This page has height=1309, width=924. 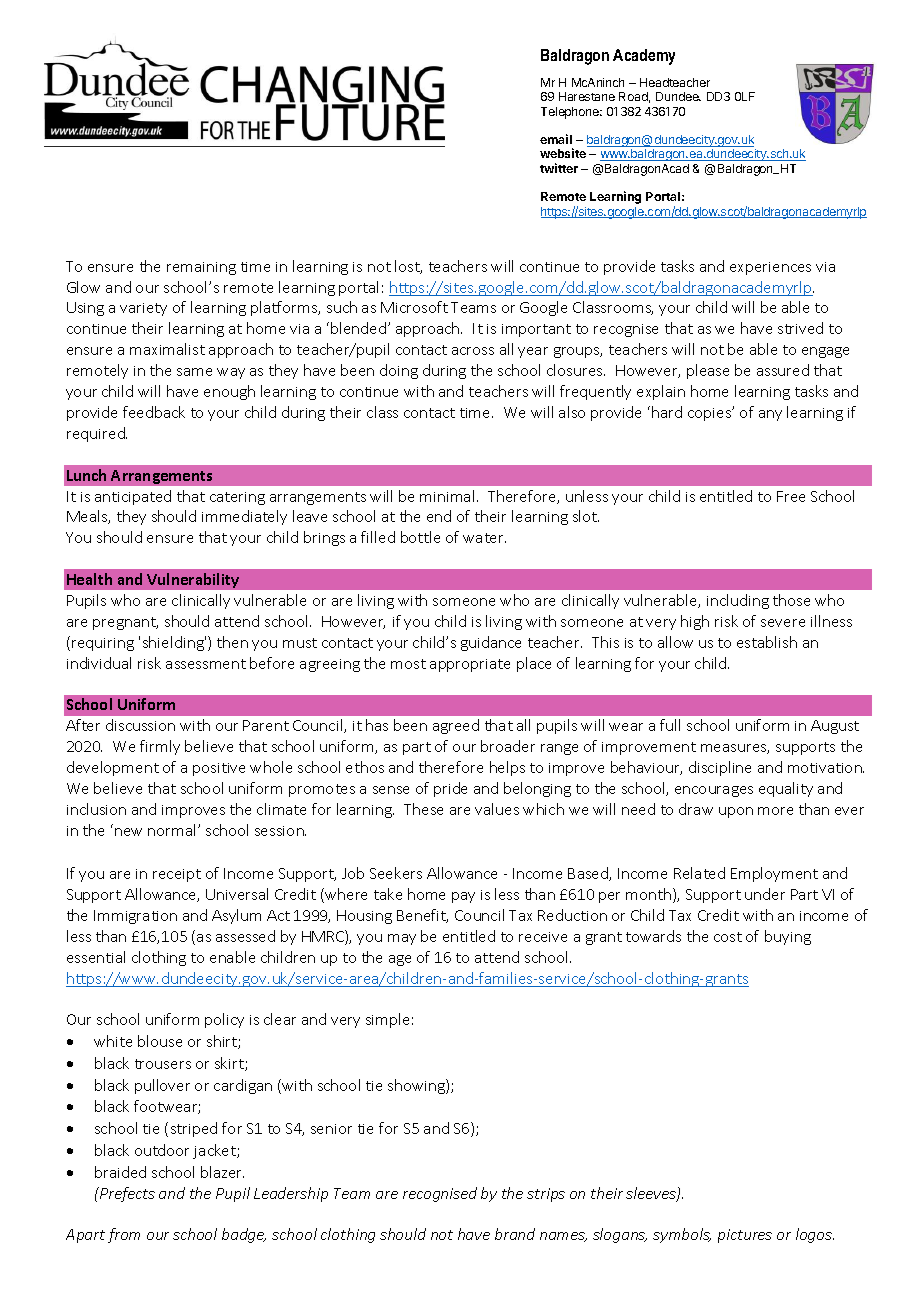 I want to click on remaining, so click(x=201, y=268).
